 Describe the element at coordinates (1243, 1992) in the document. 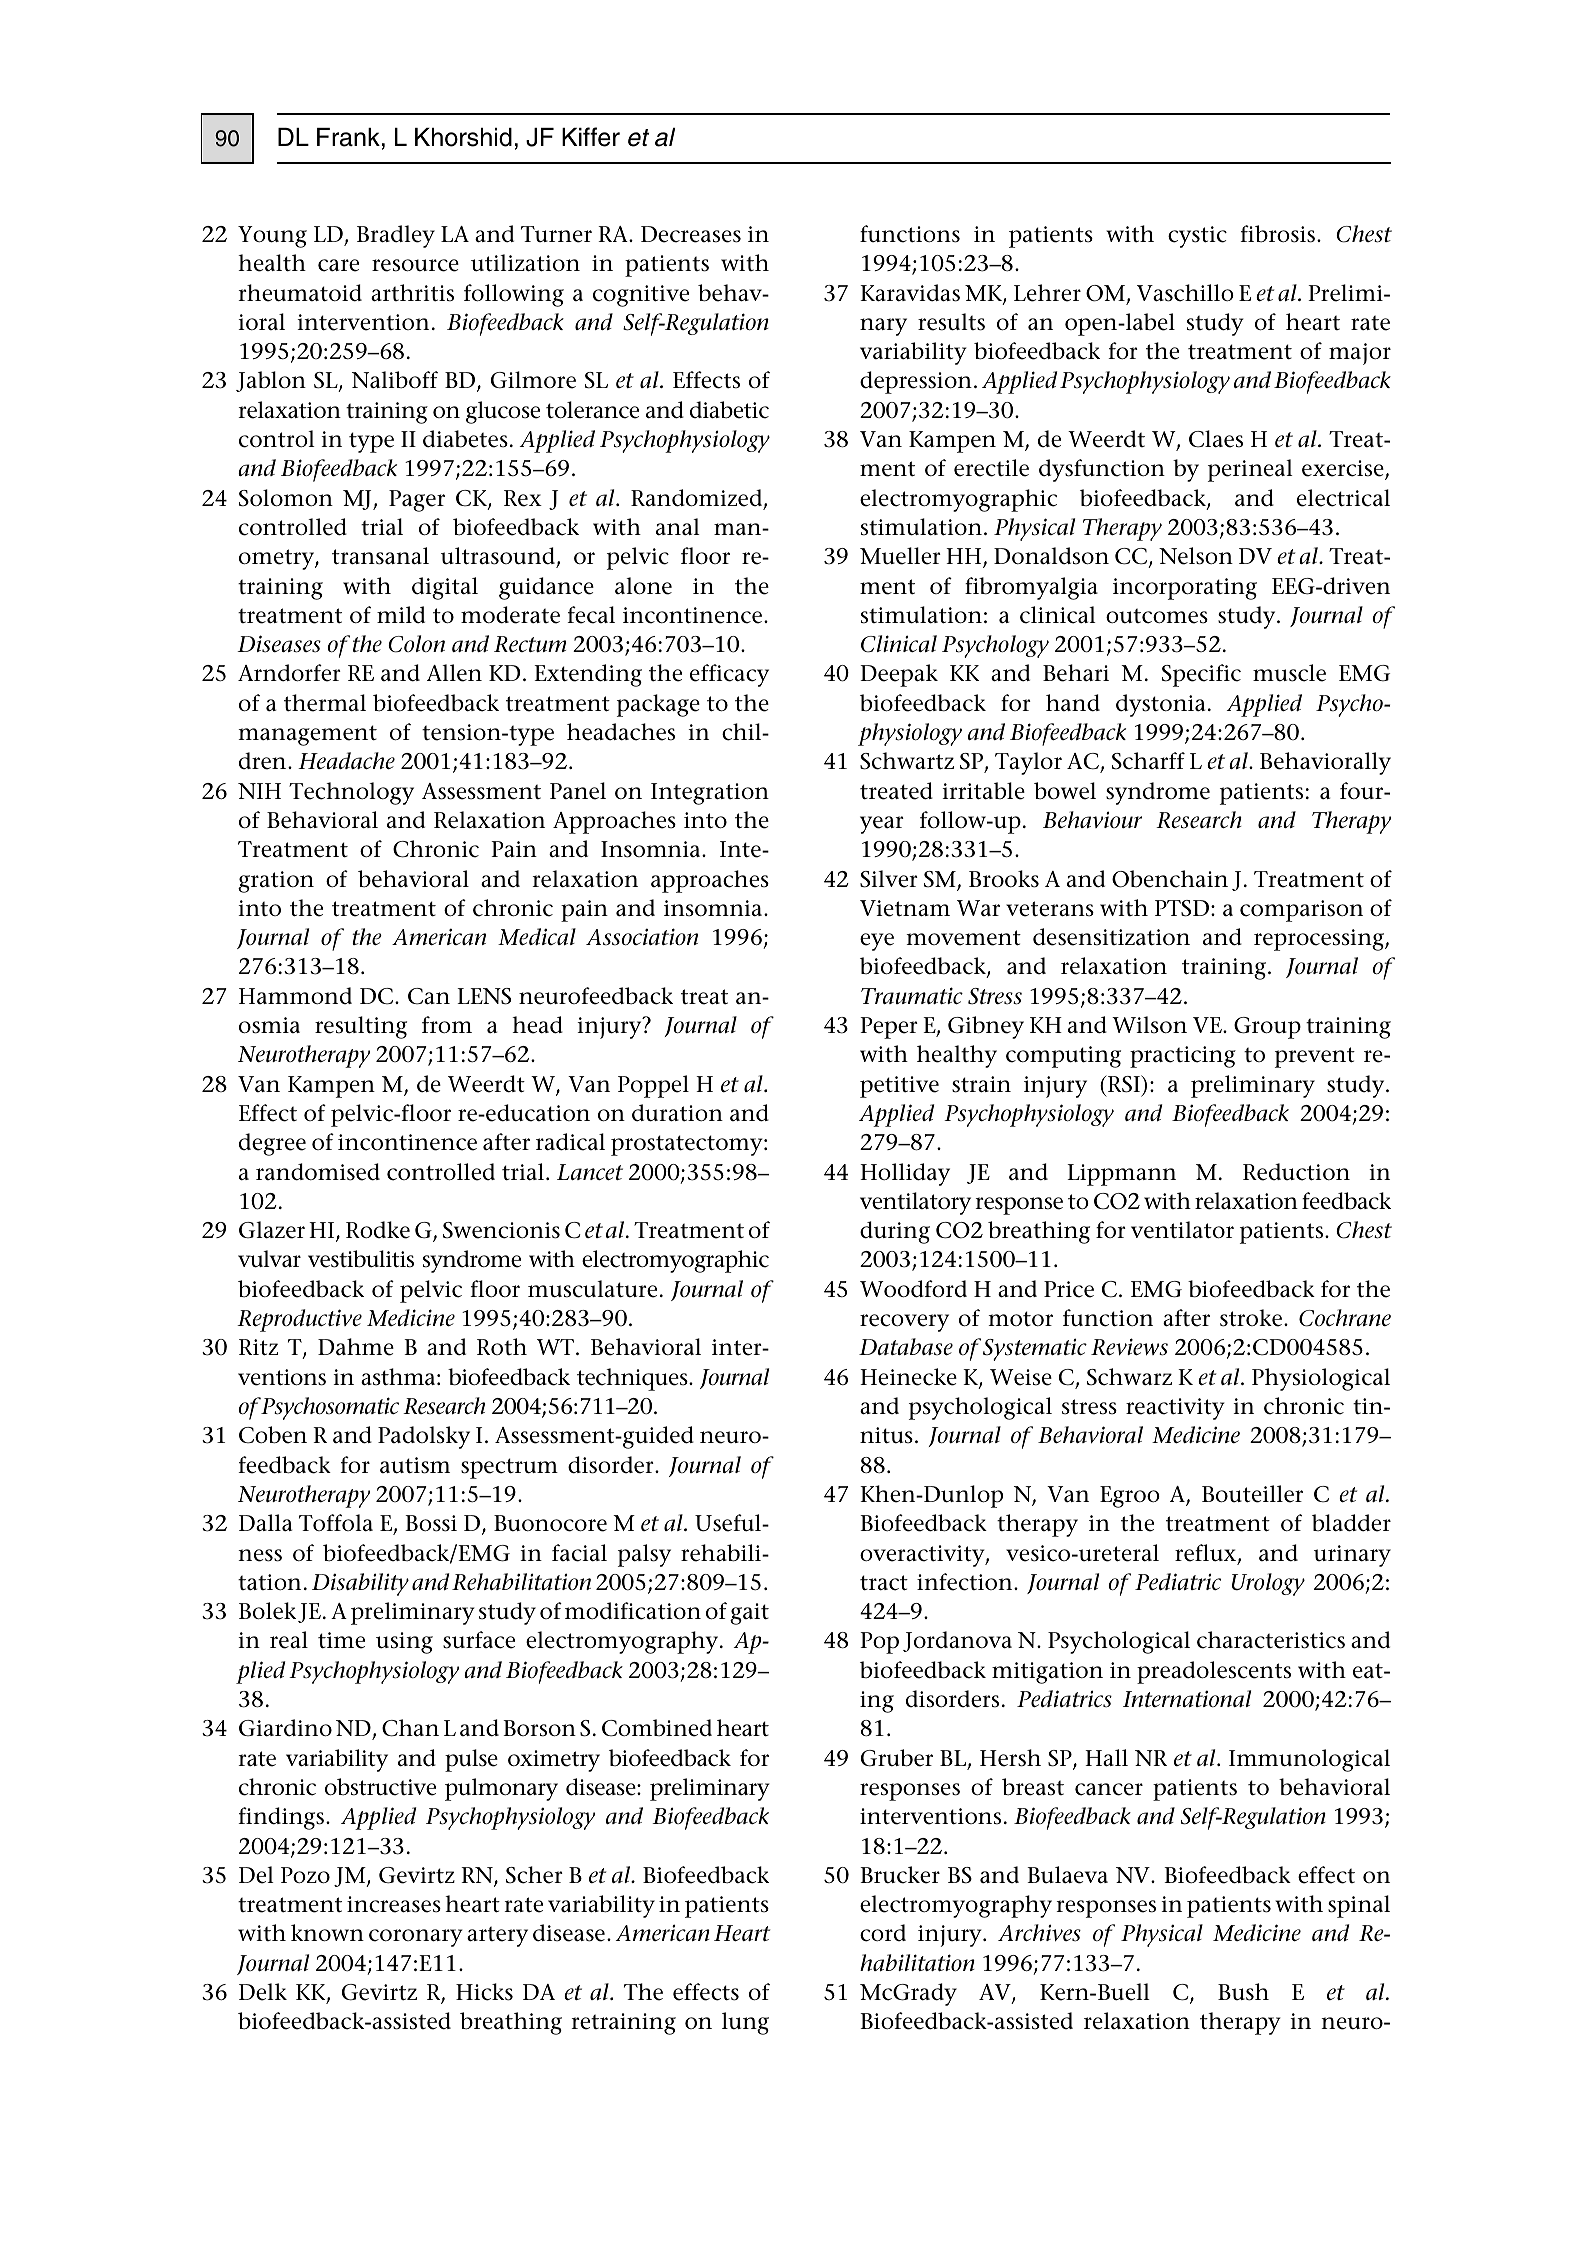

I see `Bush` at that location.
